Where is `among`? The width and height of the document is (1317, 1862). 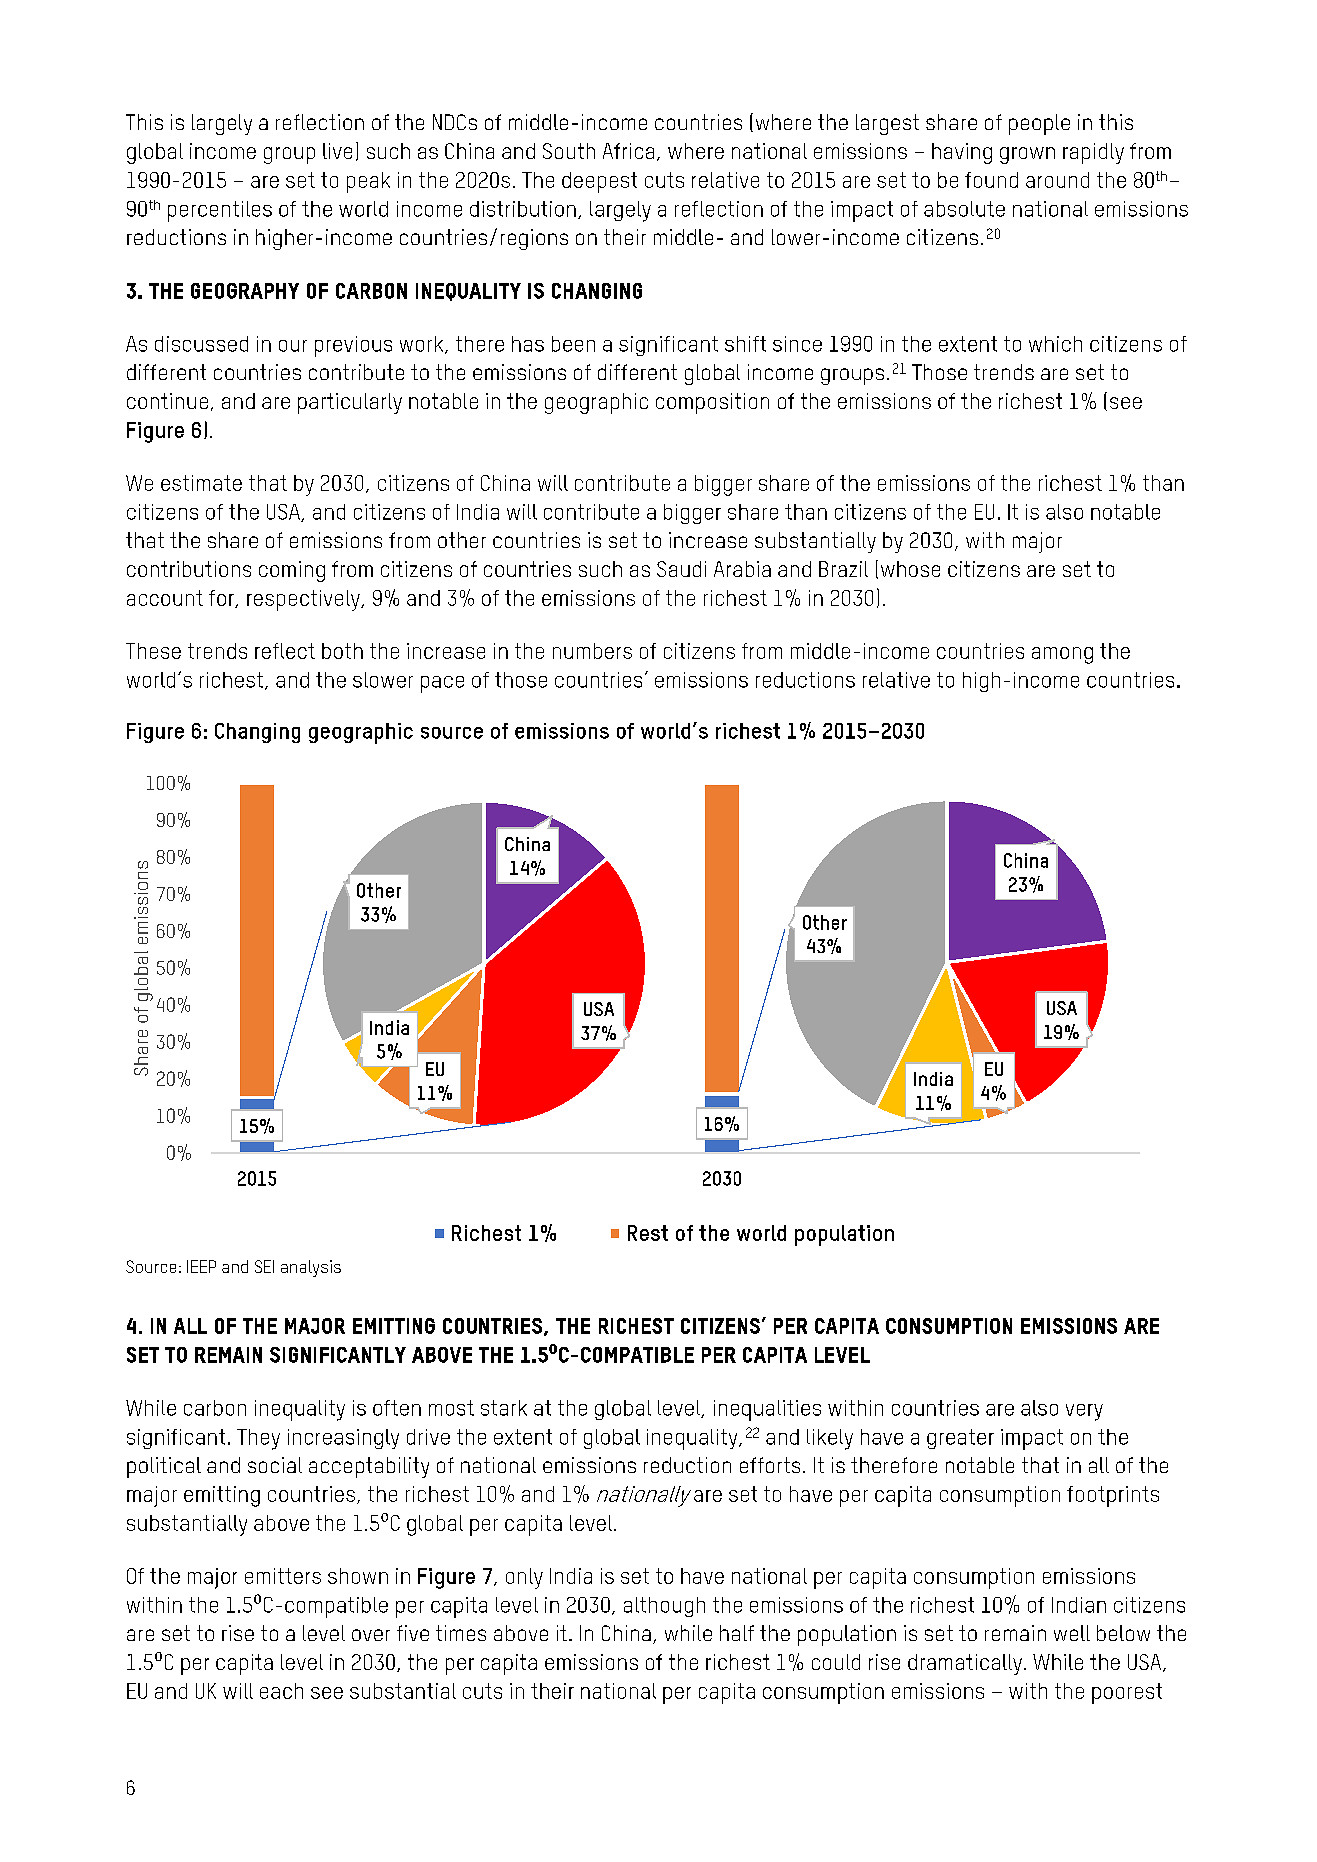 among is located at coordinates (1062, 655).
